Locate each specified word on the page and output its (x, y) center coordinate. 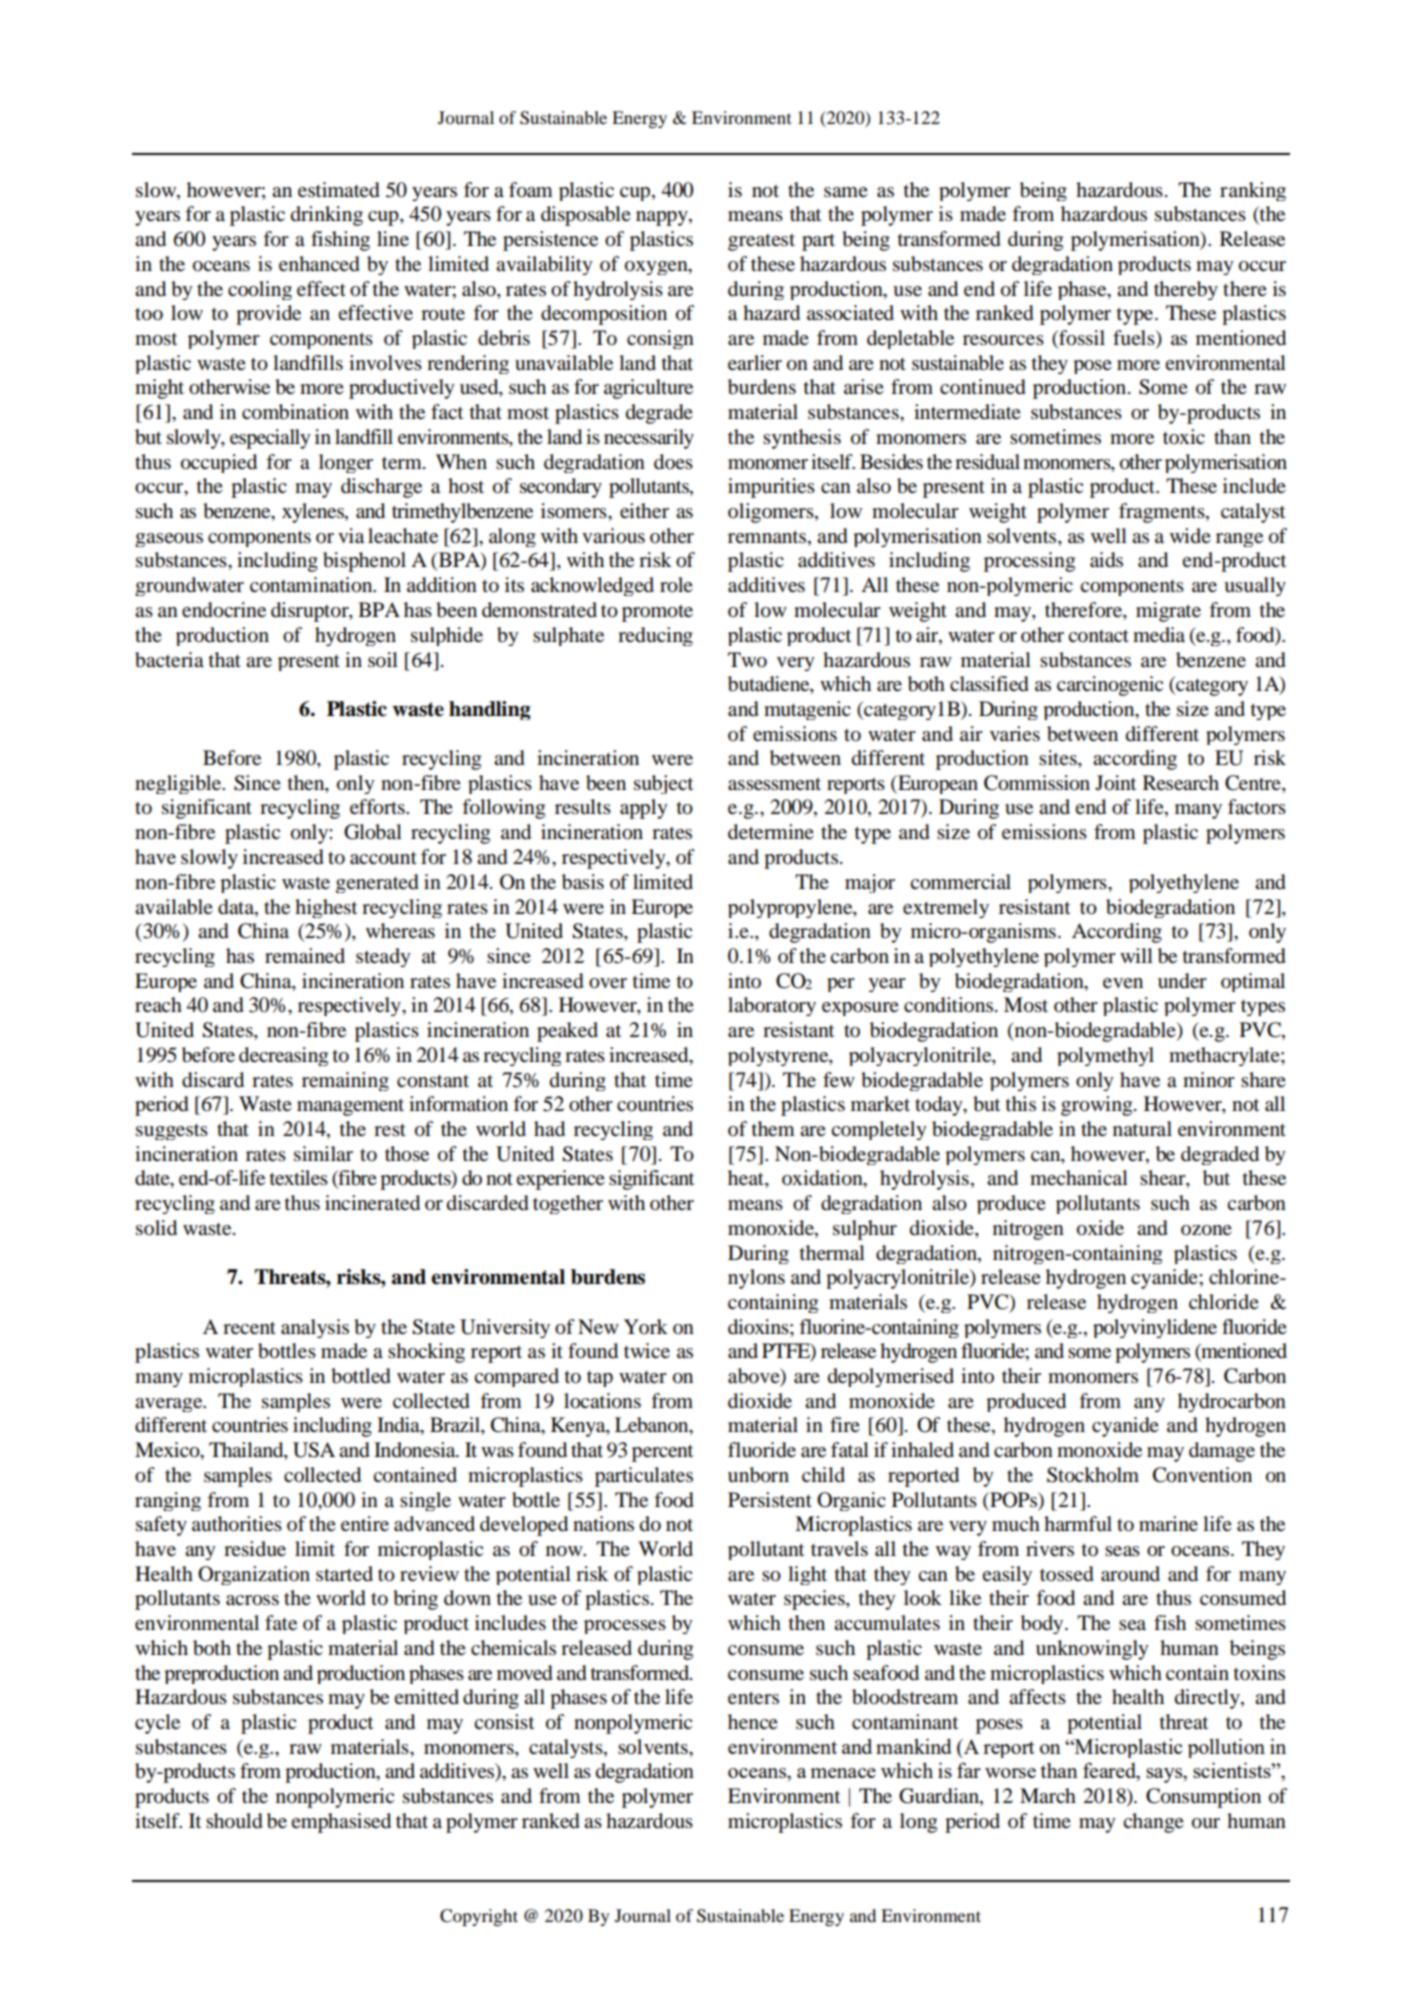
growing (1098, 1106)
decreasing (283, 1056)
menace (843, 1773)
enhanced (319, 264)
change (1153, 1823)
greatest (761, 242)
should (234, 1821)
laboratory (772, 1006)
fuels (1135, 339)
